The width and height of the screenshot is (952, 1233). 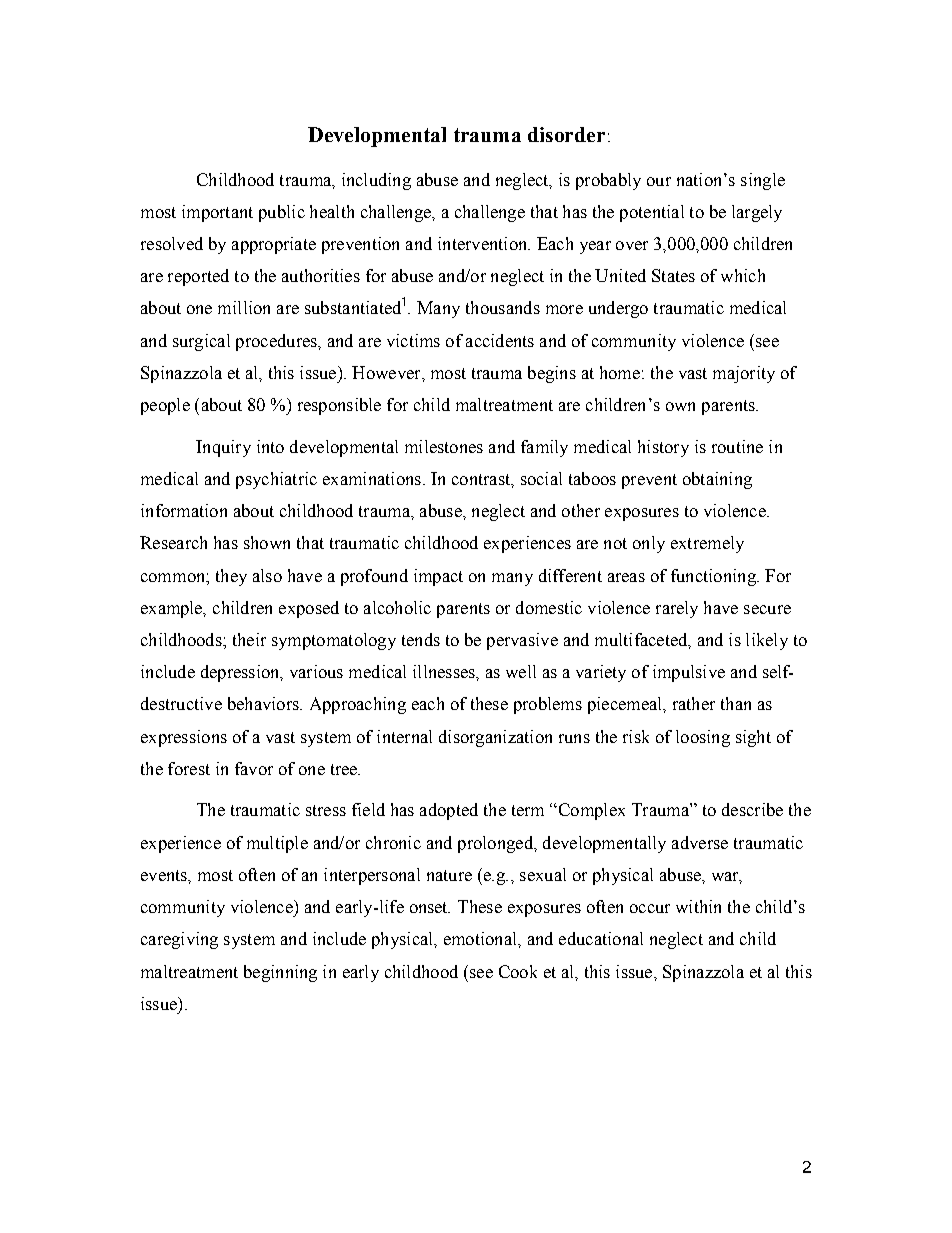 What do you see at coordinates (659, 181) in the screenshot?
I see `our` at bounding box center [659, 181].
